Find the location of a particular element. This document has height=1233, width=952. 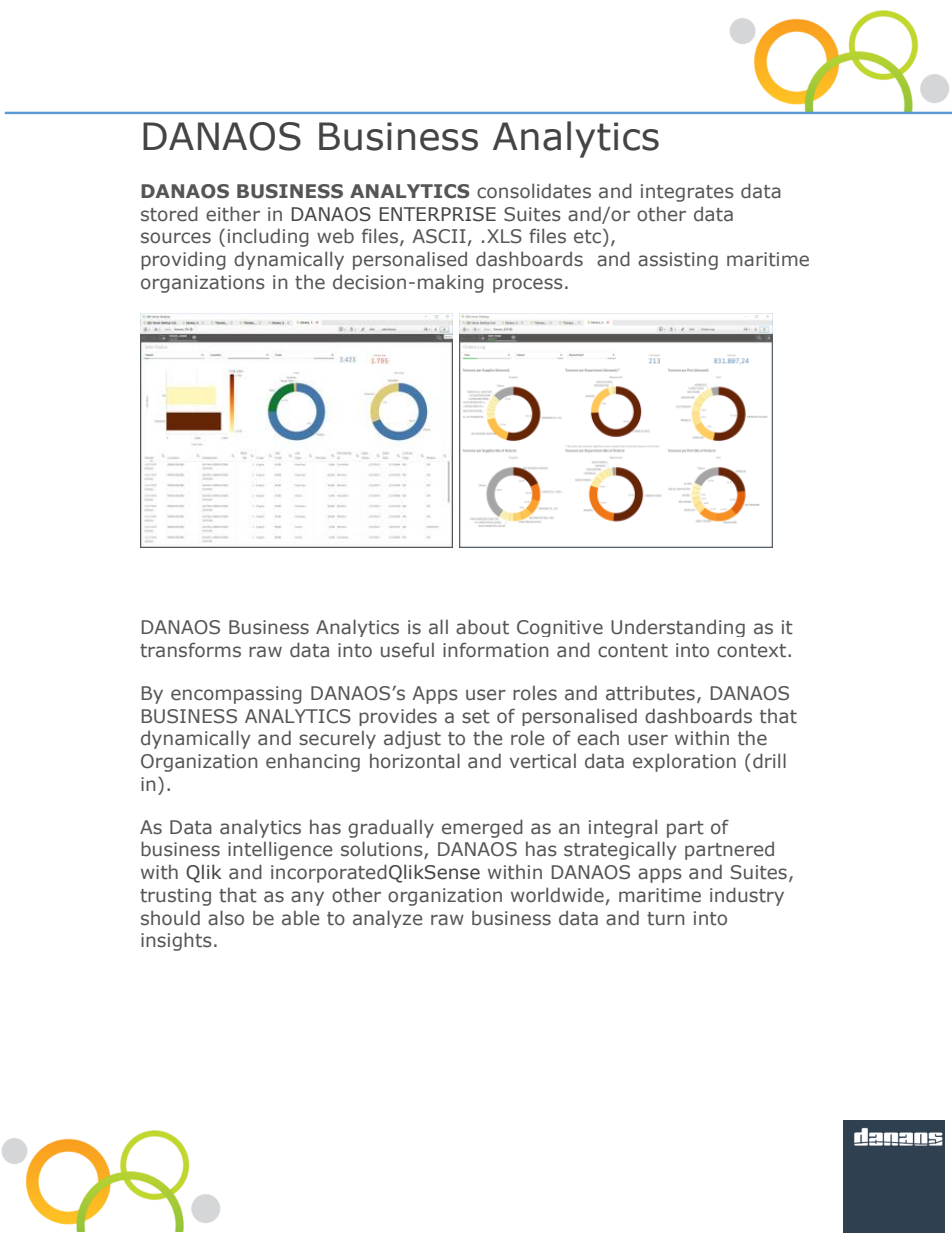

either is located at coordinates (233, 214).
